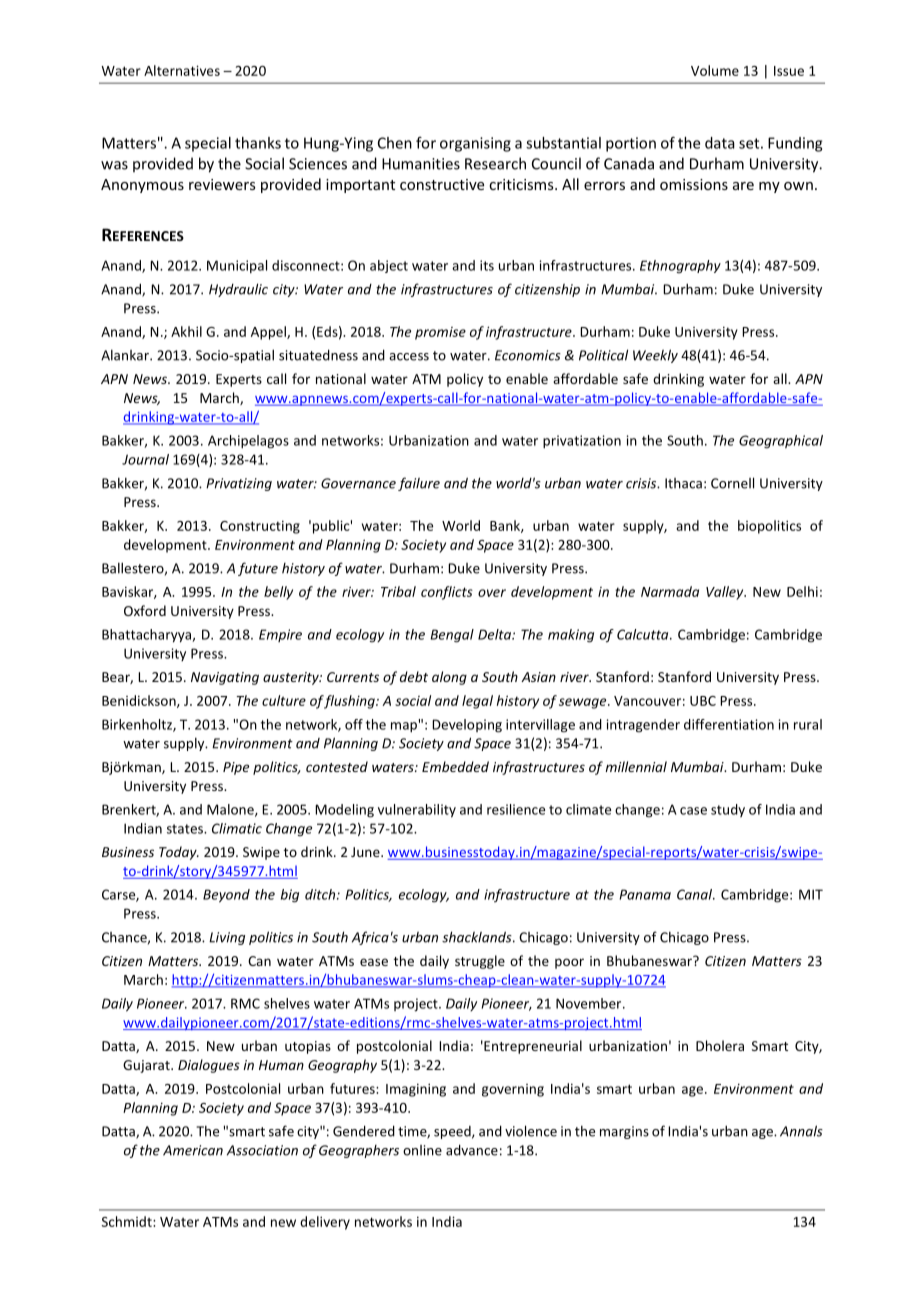 This screenshot has height=1308, width=924. What do you see at coordinates (715, 70) in the screenshot?
I see `Volume` at bounding box center [715, 70].
